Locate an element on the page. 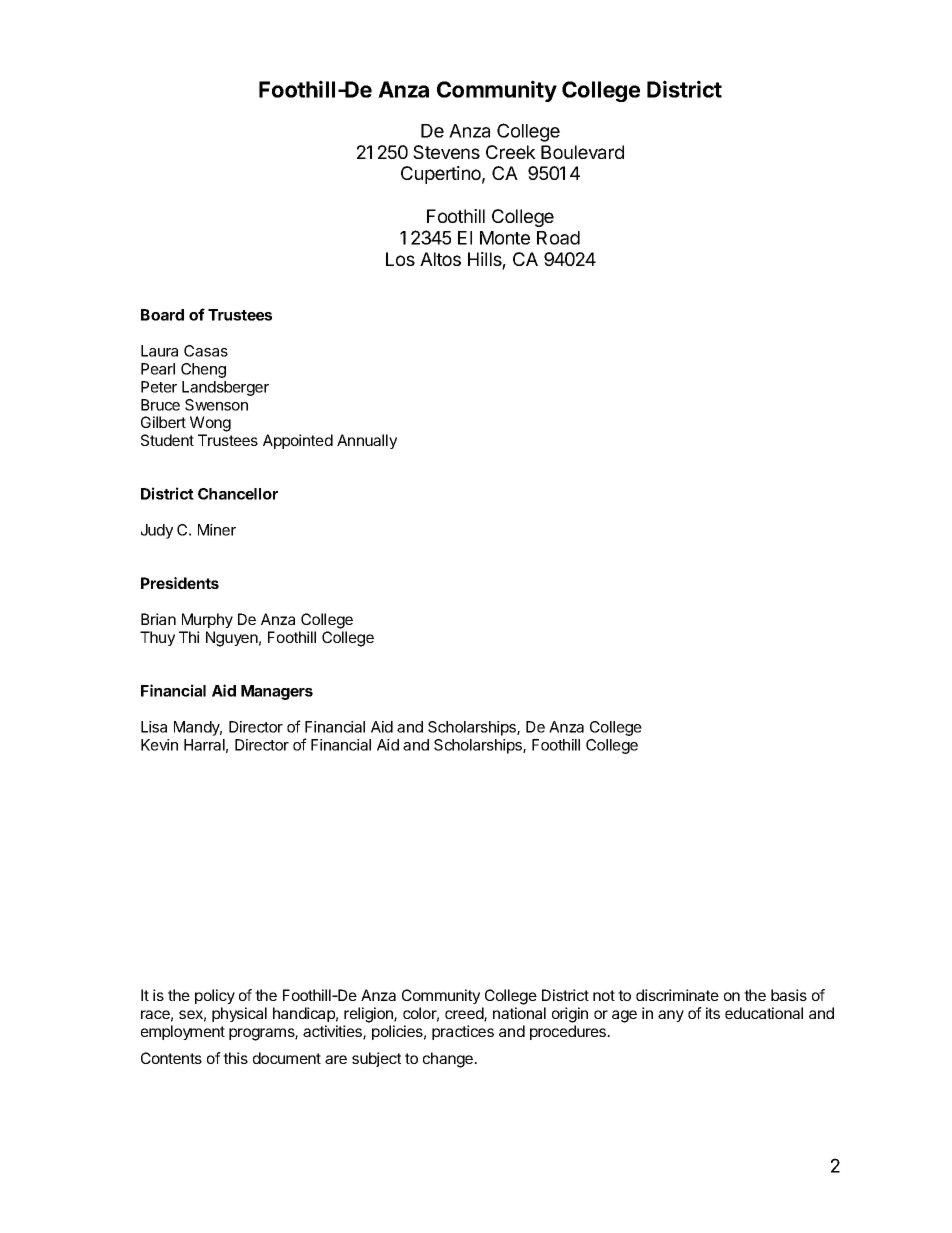 This image has width=952, height=1233. Managers is located at coordinates (277, 692).
